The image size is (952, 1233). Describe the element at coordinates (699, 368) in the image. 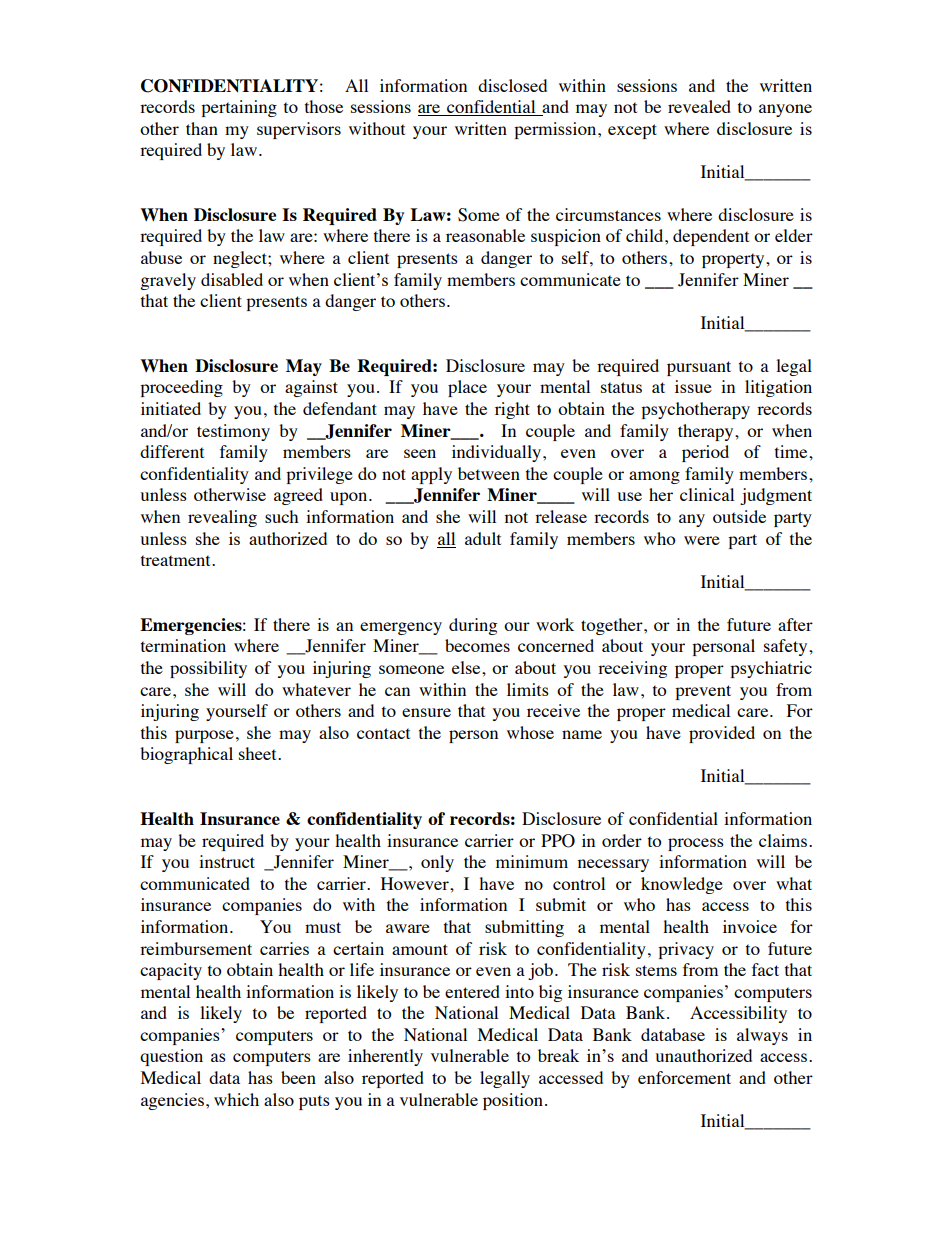

I see `pursuant` at that location.
